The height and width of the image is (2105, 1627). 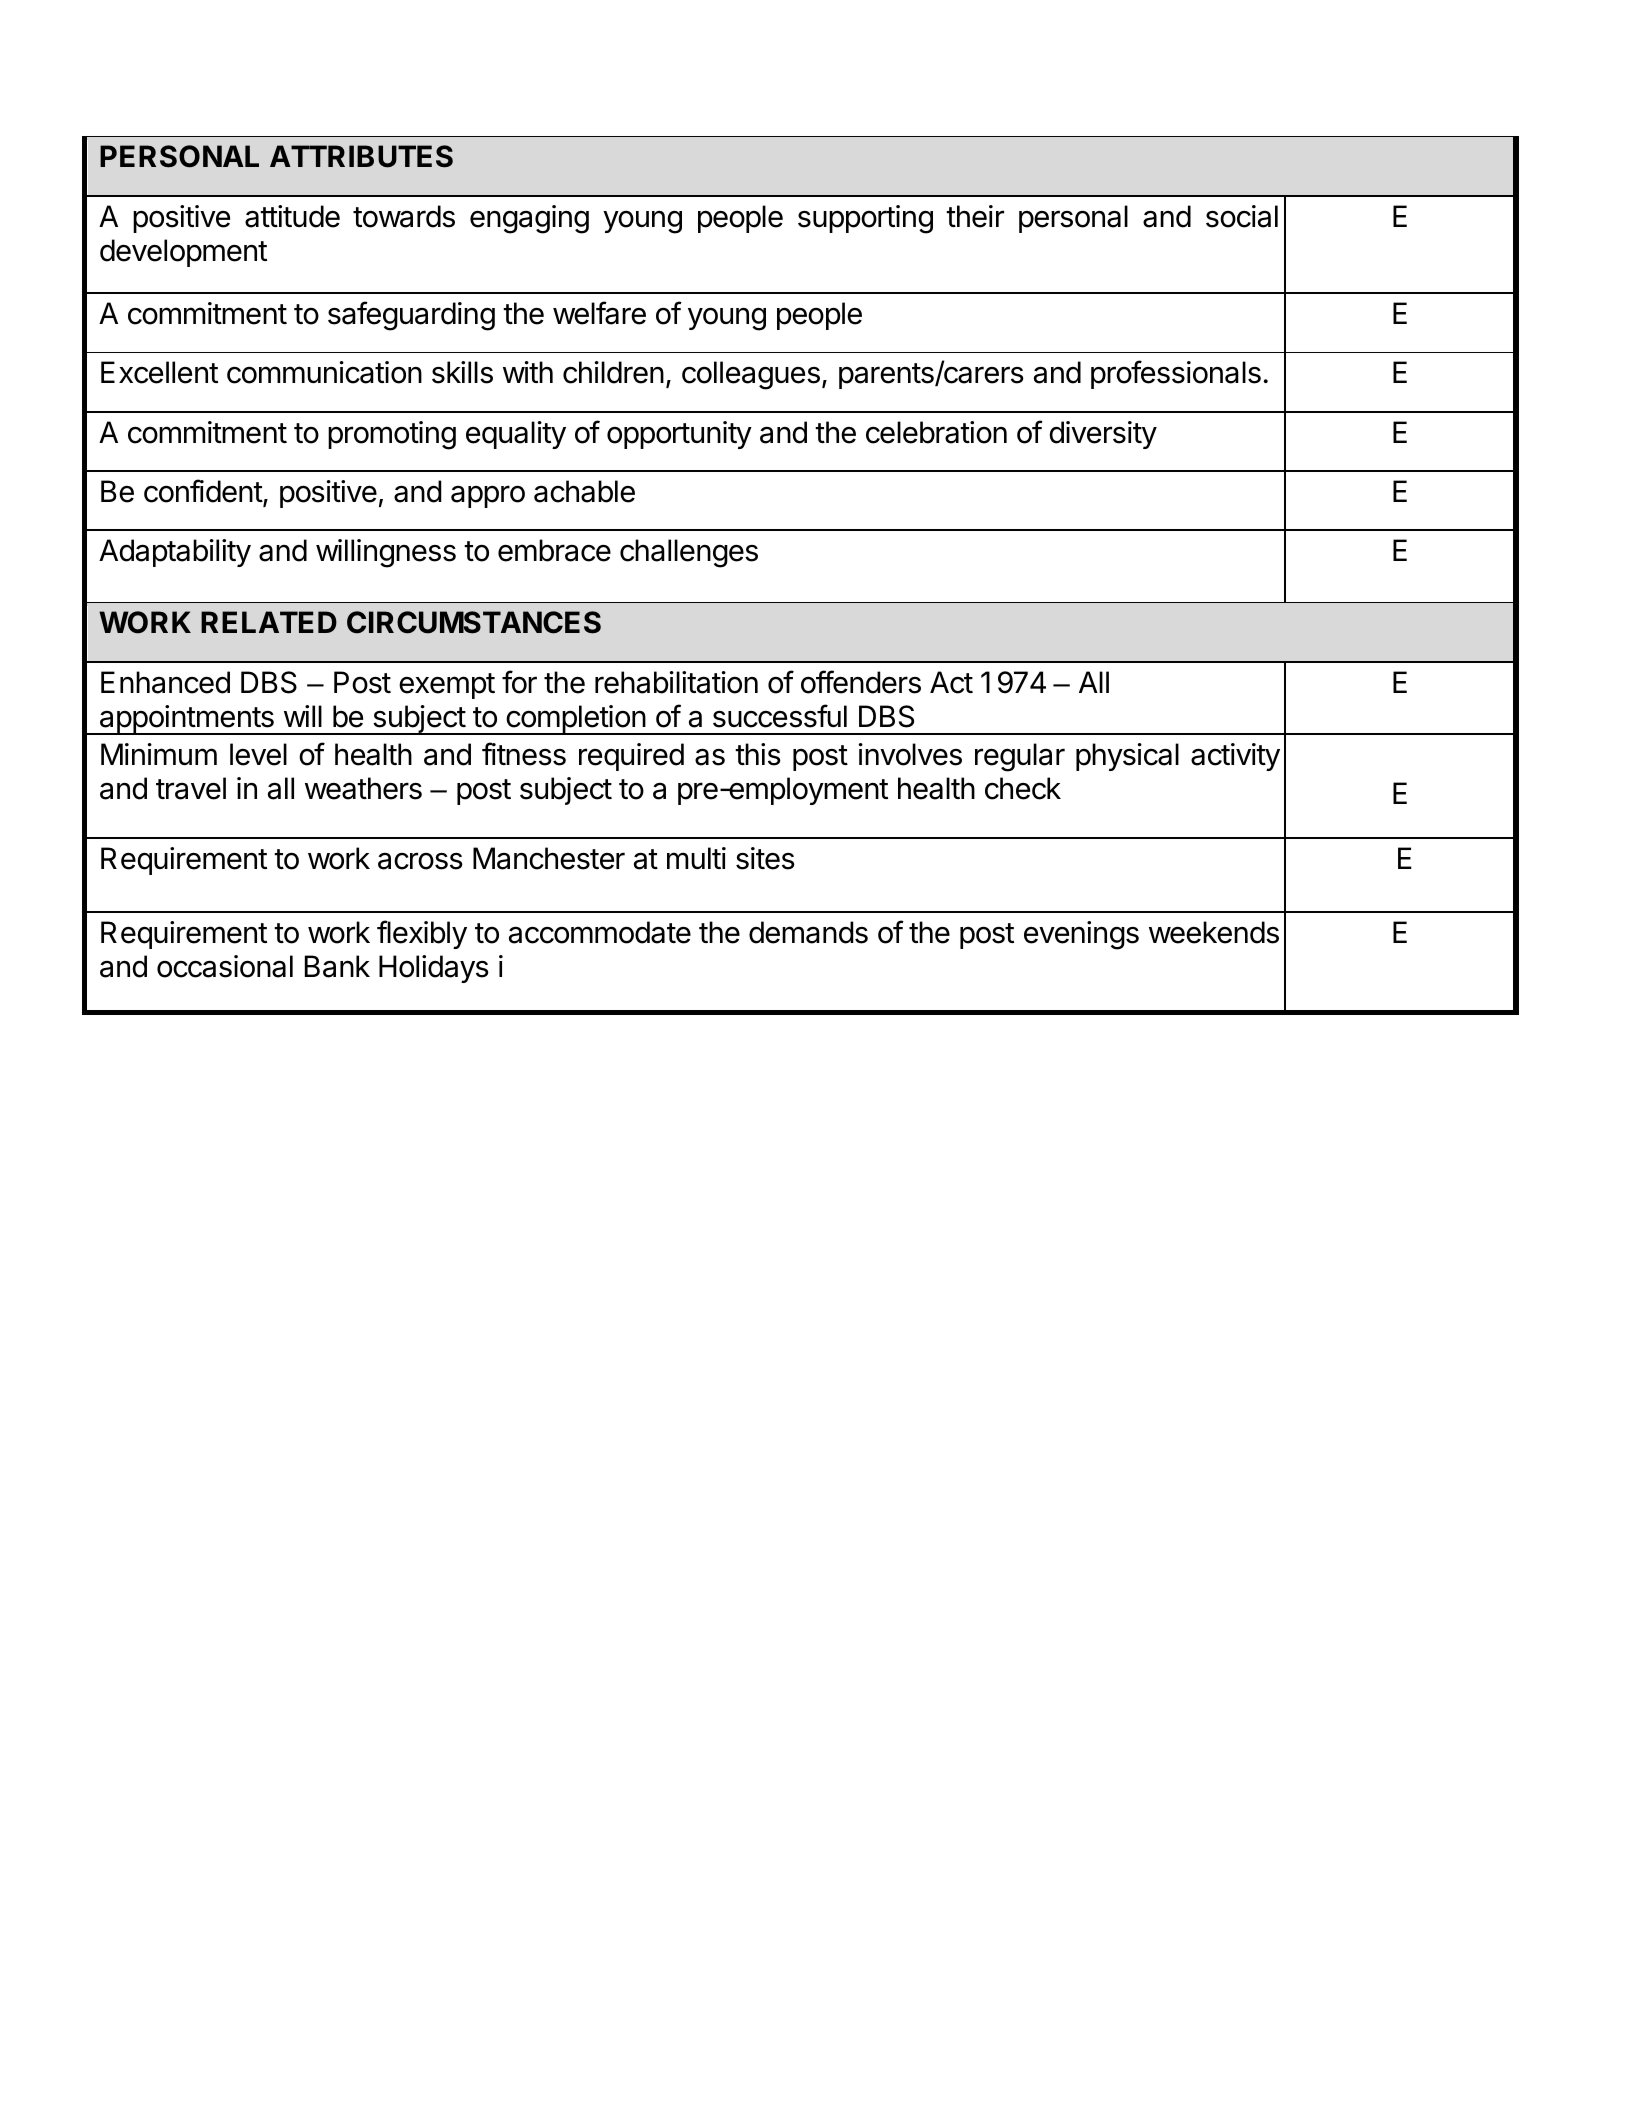 I want to click on supporting, so click(x=865, y=219).
